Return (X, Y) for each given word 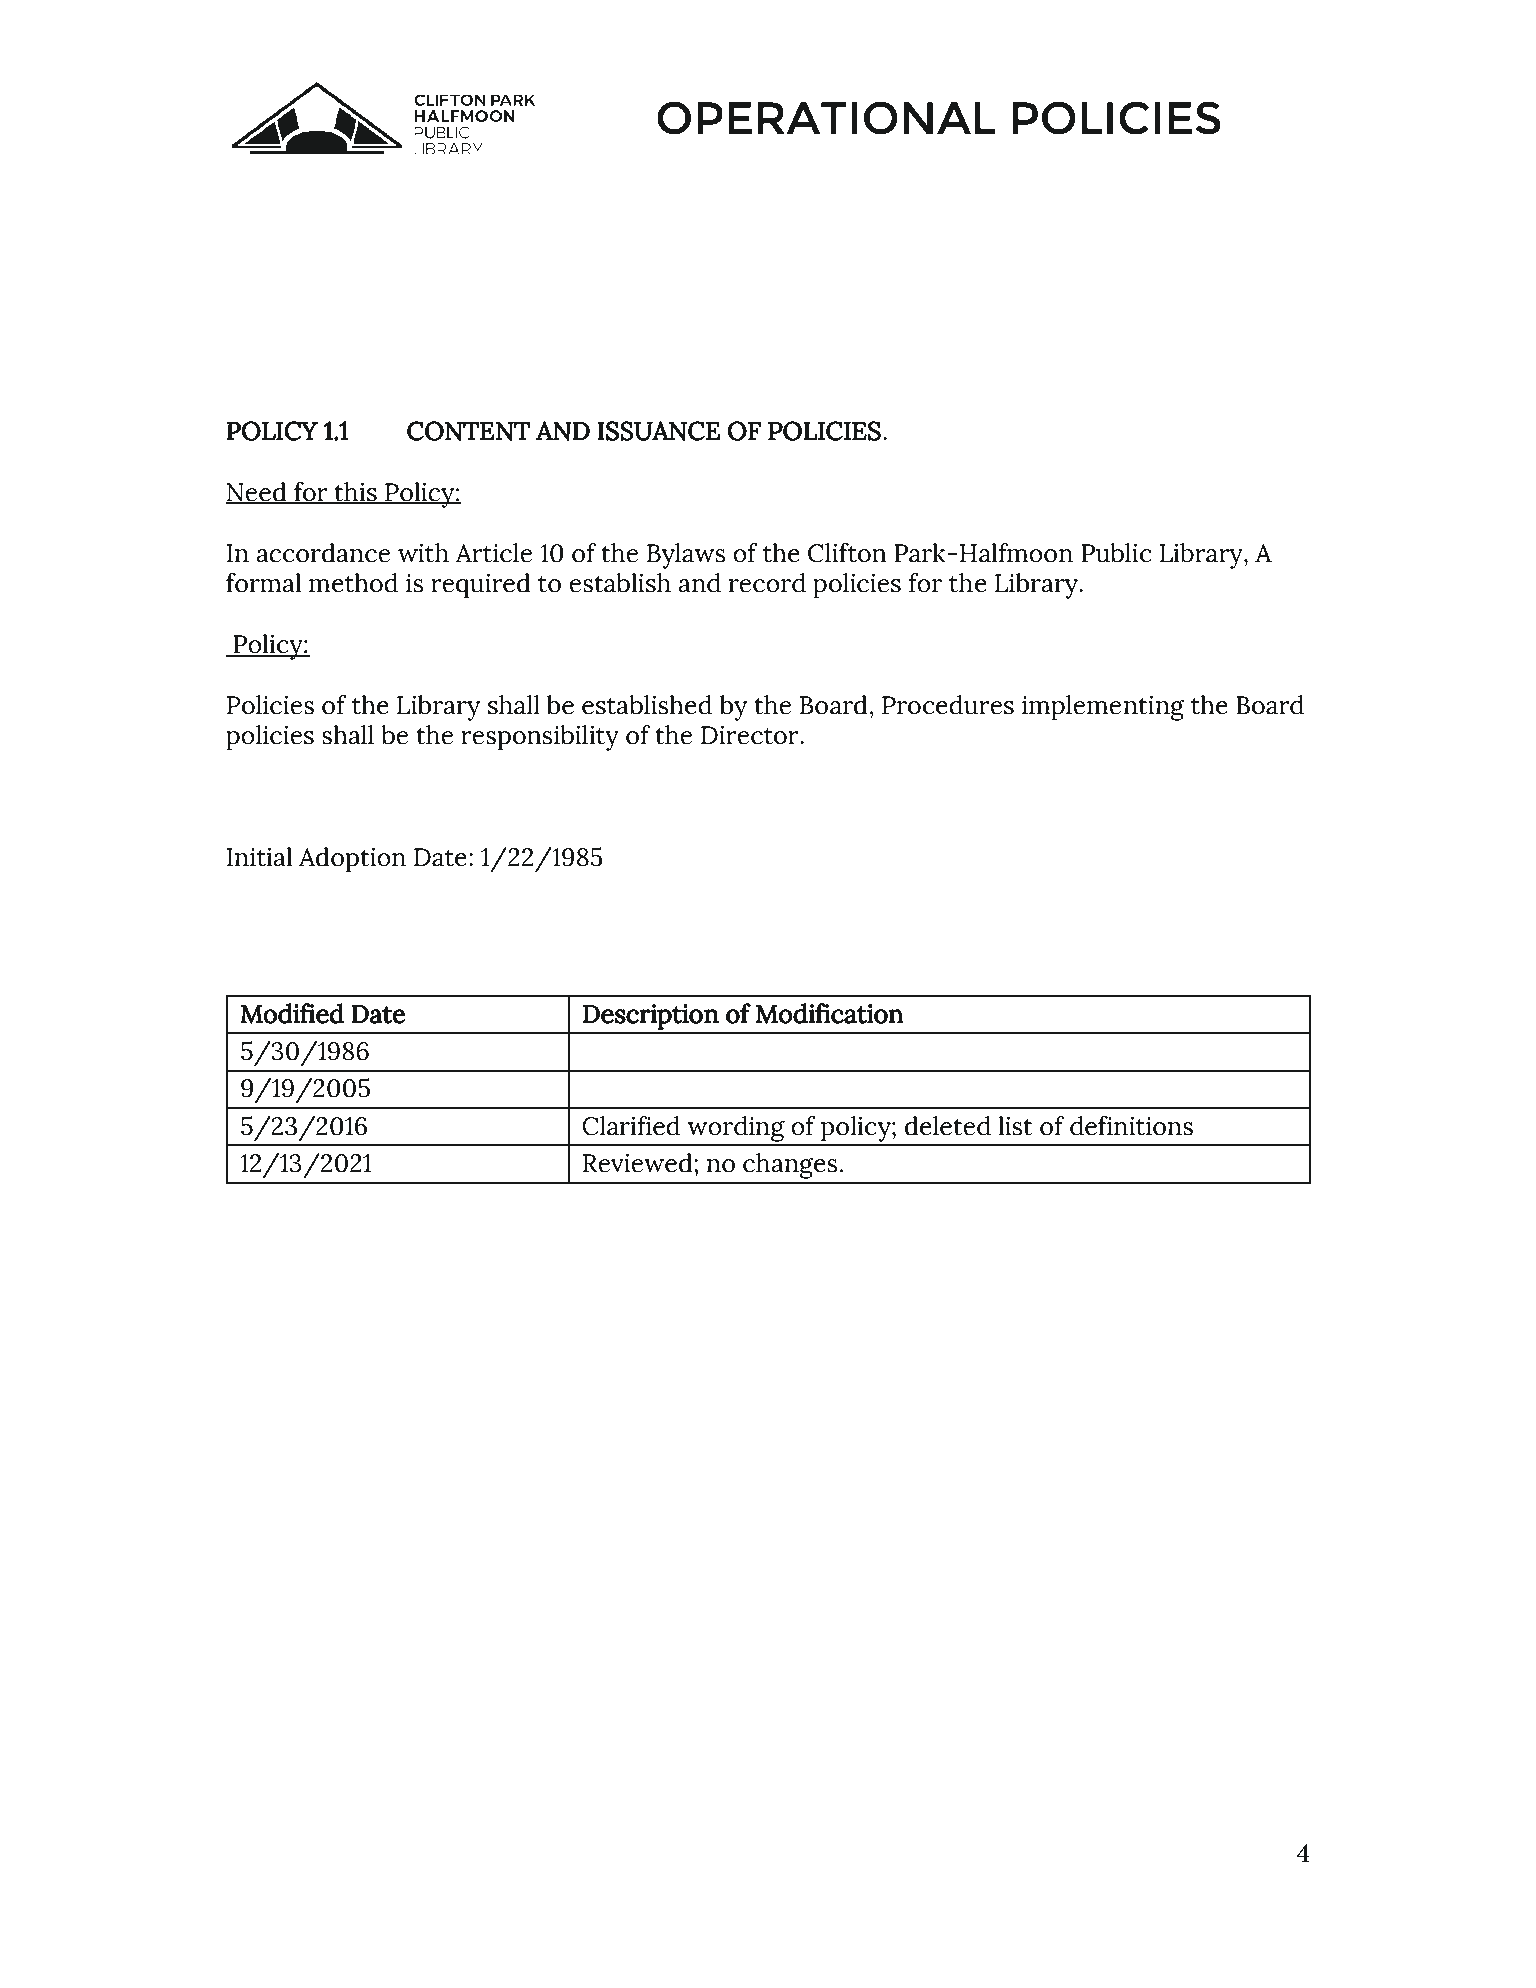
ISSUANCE (658, 431)
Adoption (352, 860)
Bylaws (686, 556)
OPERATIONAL (826, 118)
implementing (1103, 708)
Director (751, 735)
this (355, 493)
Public (1116, 553)
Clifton (847, 553)
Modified (292, 1013)
